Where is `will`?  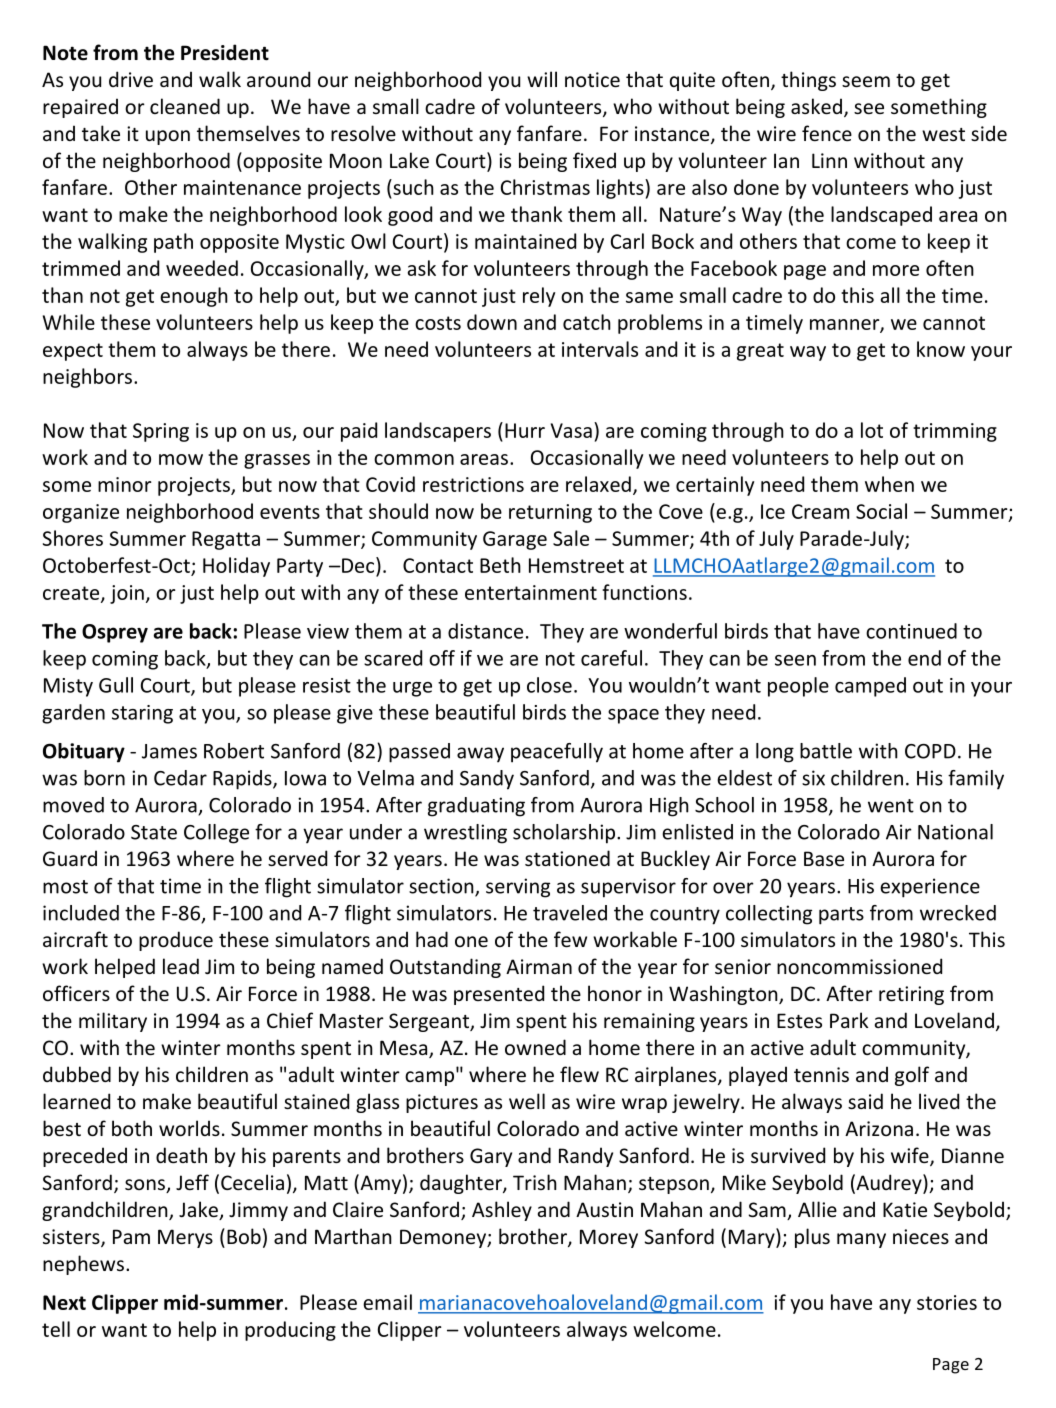 will is located at coordinates (542, 79).
